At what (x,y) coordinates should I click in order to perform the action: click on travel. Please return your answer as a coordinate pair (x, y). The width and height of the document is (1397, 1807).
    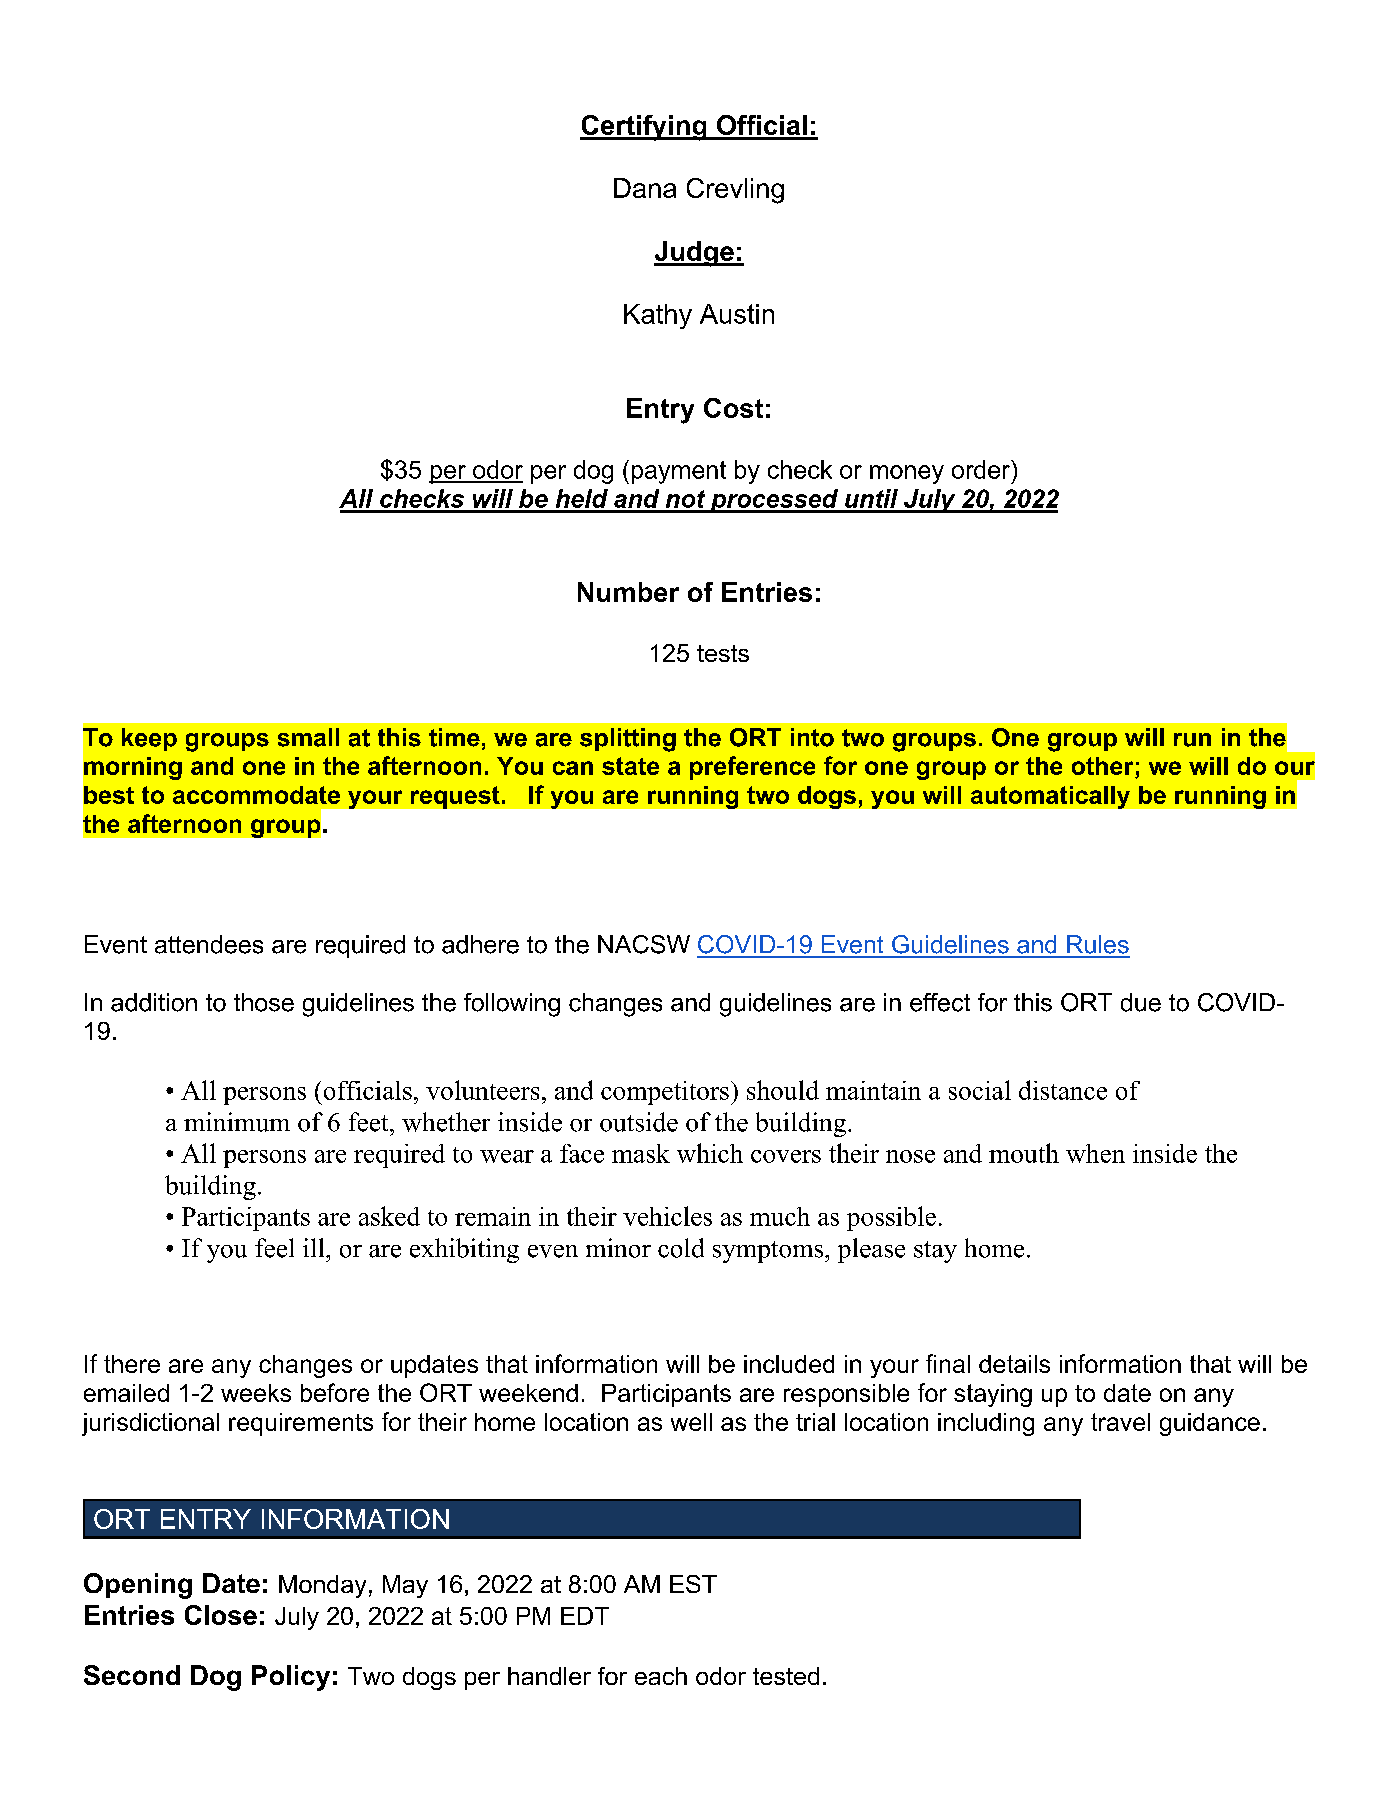
    Looking at the image, I should click on (1120, 1422).
